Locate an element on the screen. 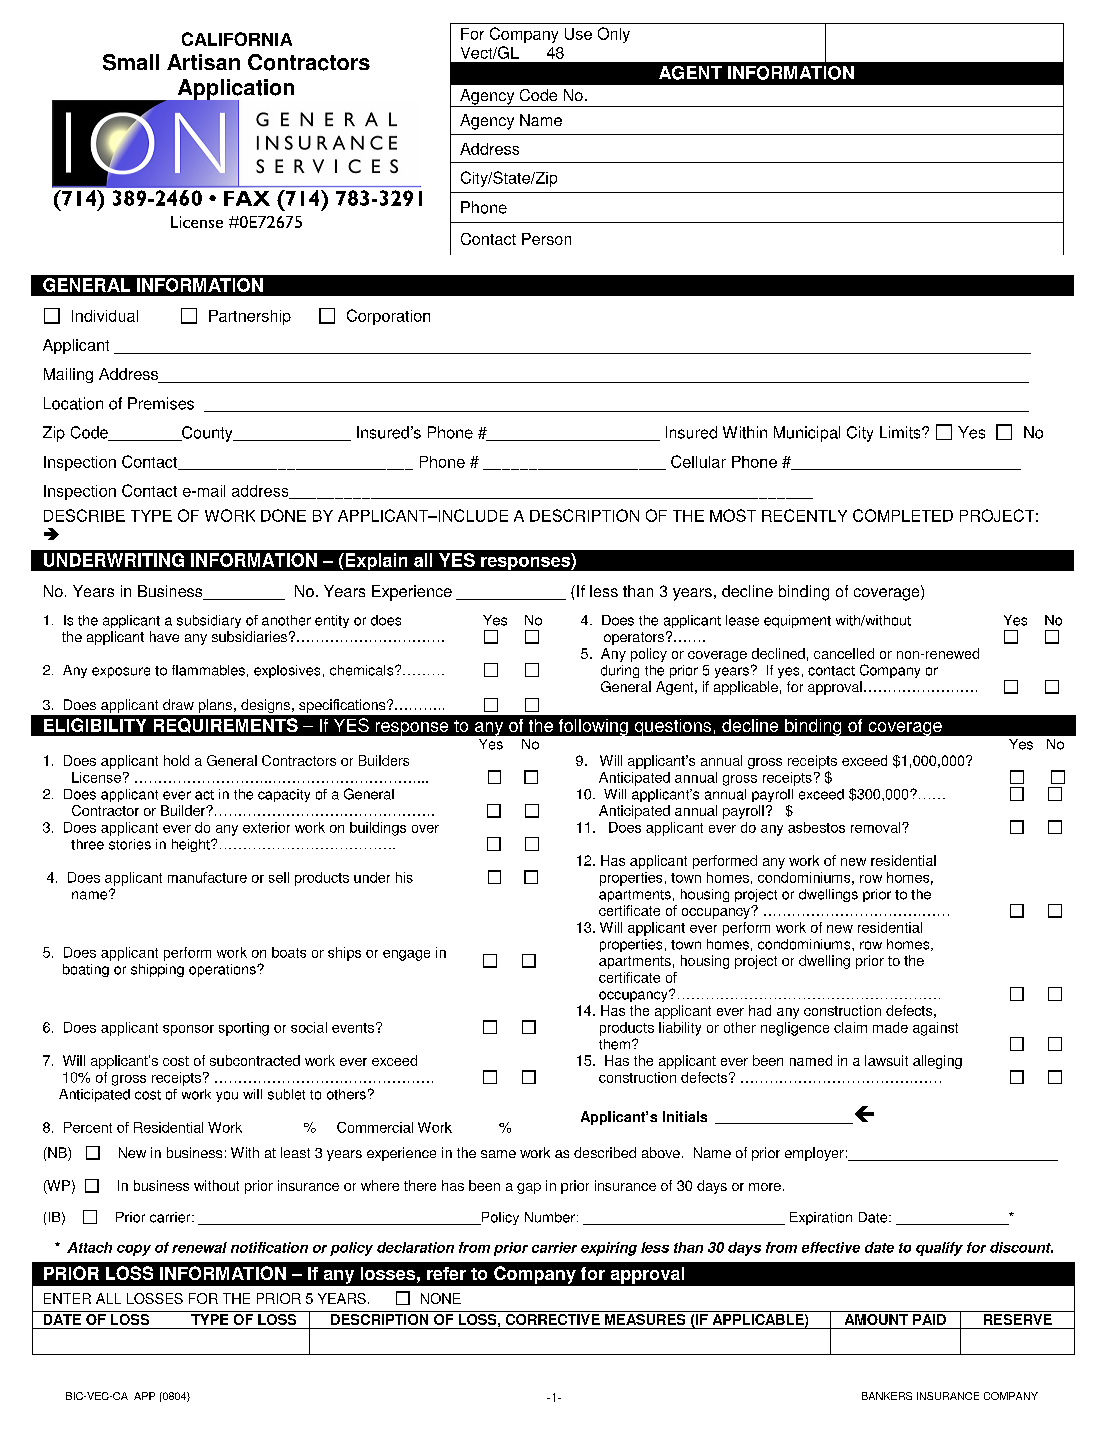 The width and height of the screenshot is (1109, 1435). effective is located at coordinates (831, 1247).
